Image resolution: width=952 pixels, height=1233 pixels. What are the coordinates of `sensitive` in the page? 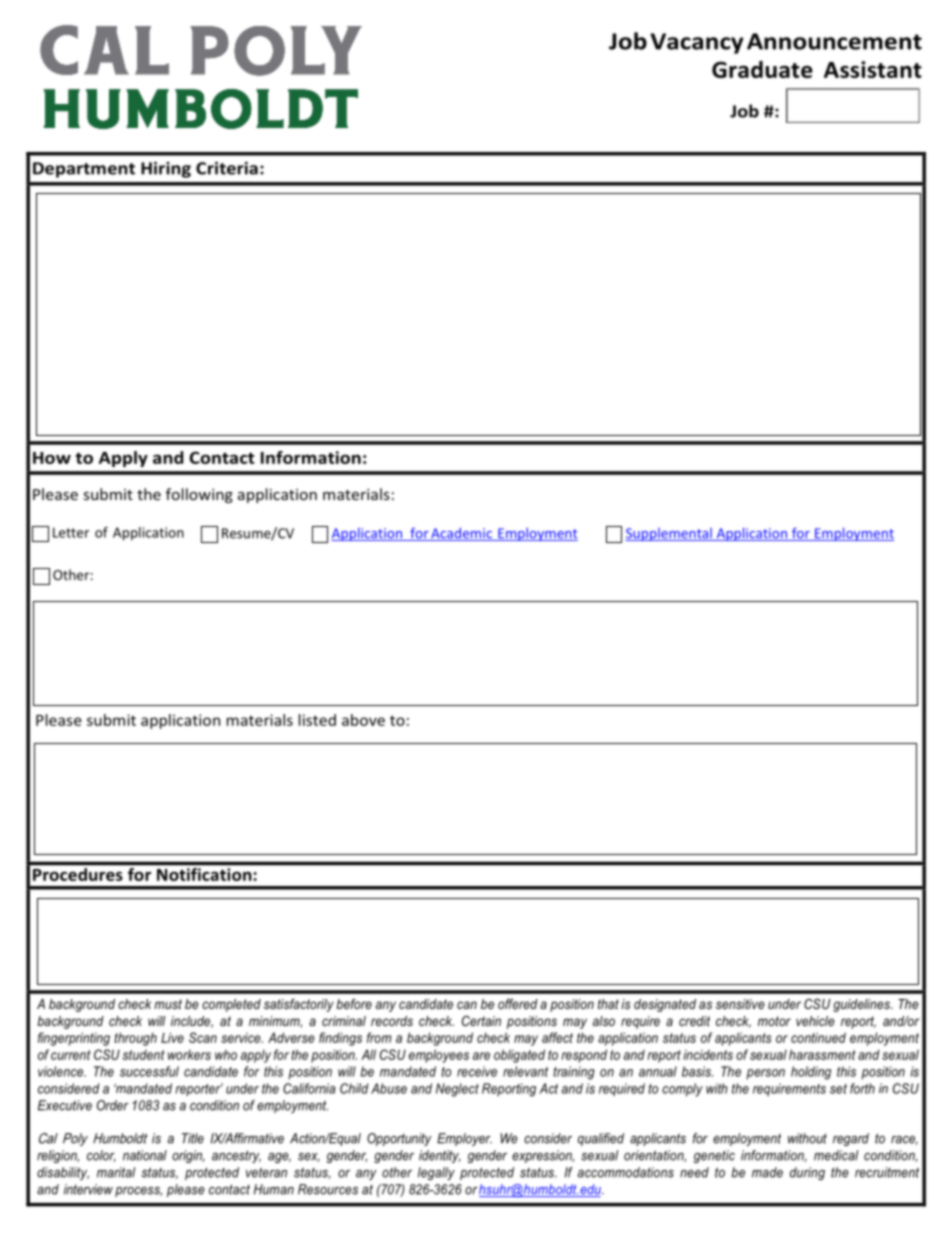 It's located at (740, 1004).
